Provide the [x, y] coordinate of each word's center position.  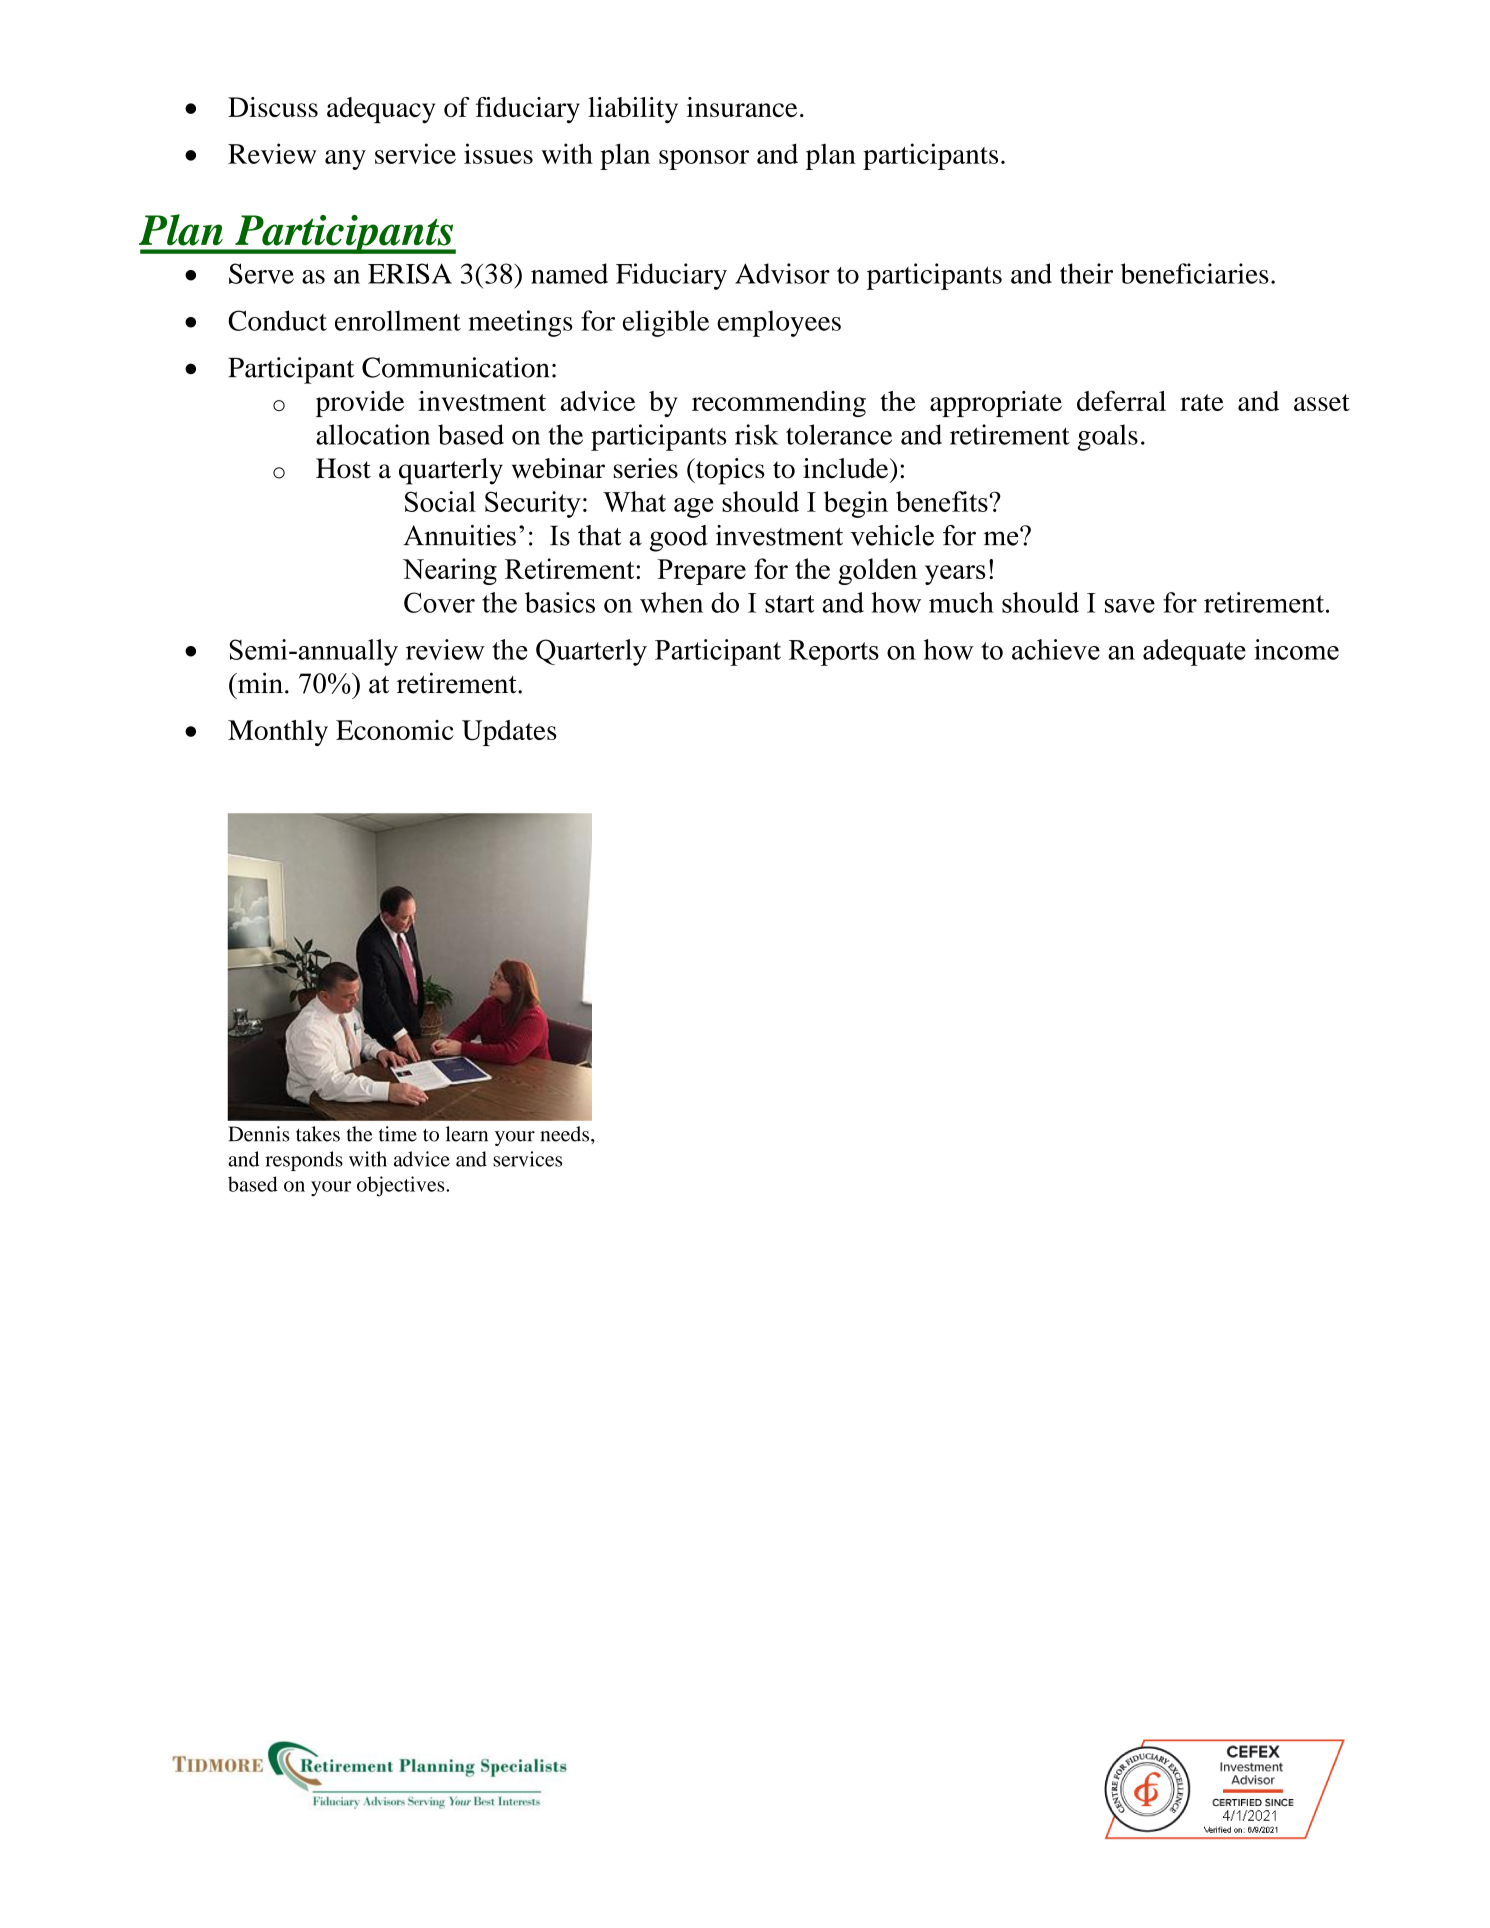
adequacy [381, 110]
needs [566, 1134]
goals [1108, 437]
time [398, 1134]
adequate [1194, 652]
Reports [834, 653]
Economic [395, 730]
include [847, 468]
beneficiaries [1195, 273]
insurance [742, 107]
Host [343, 468]
